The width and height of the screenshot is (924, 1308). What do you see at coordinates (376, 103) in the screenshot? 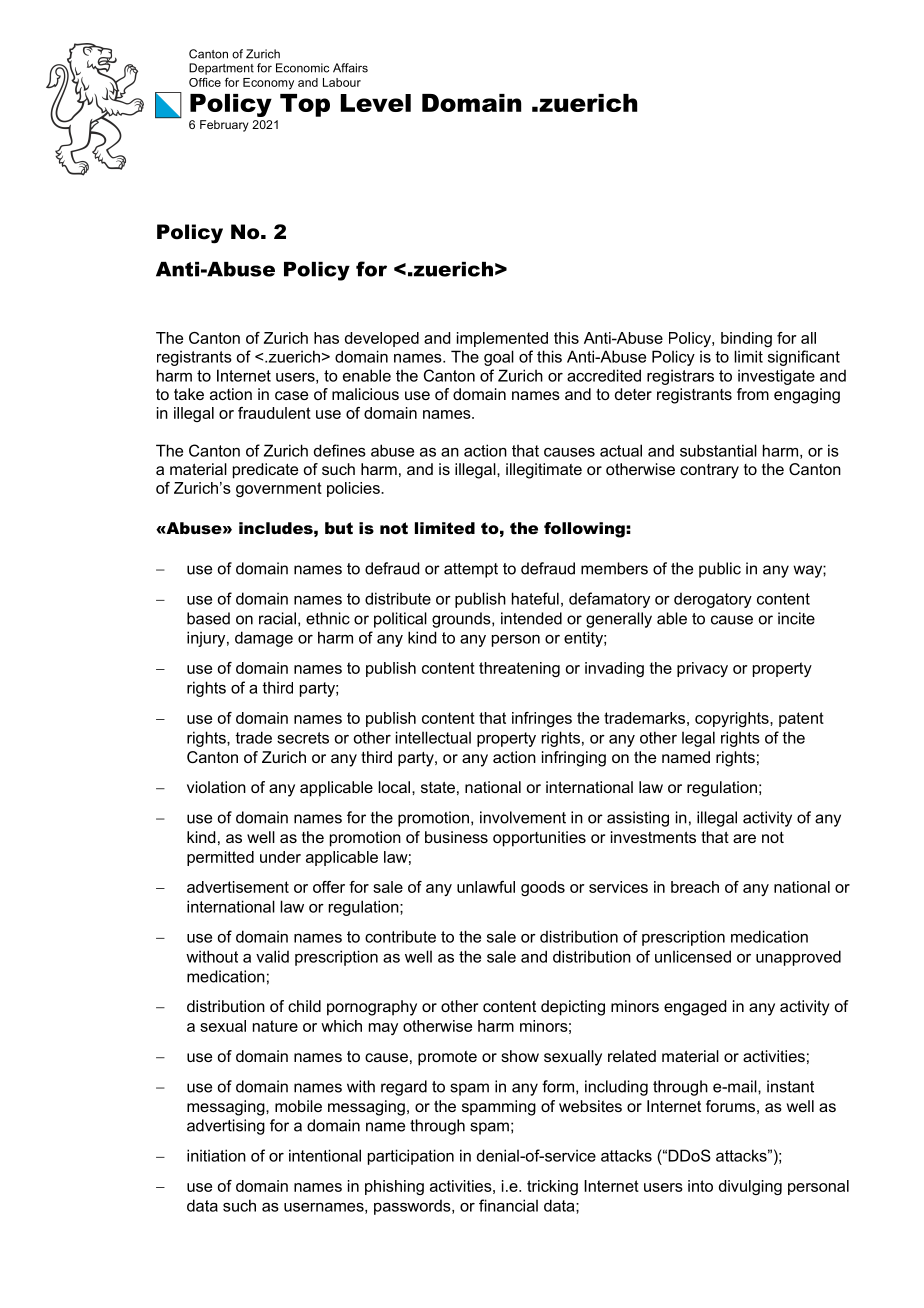
I see `Level` at bounding box center [376, 103].
